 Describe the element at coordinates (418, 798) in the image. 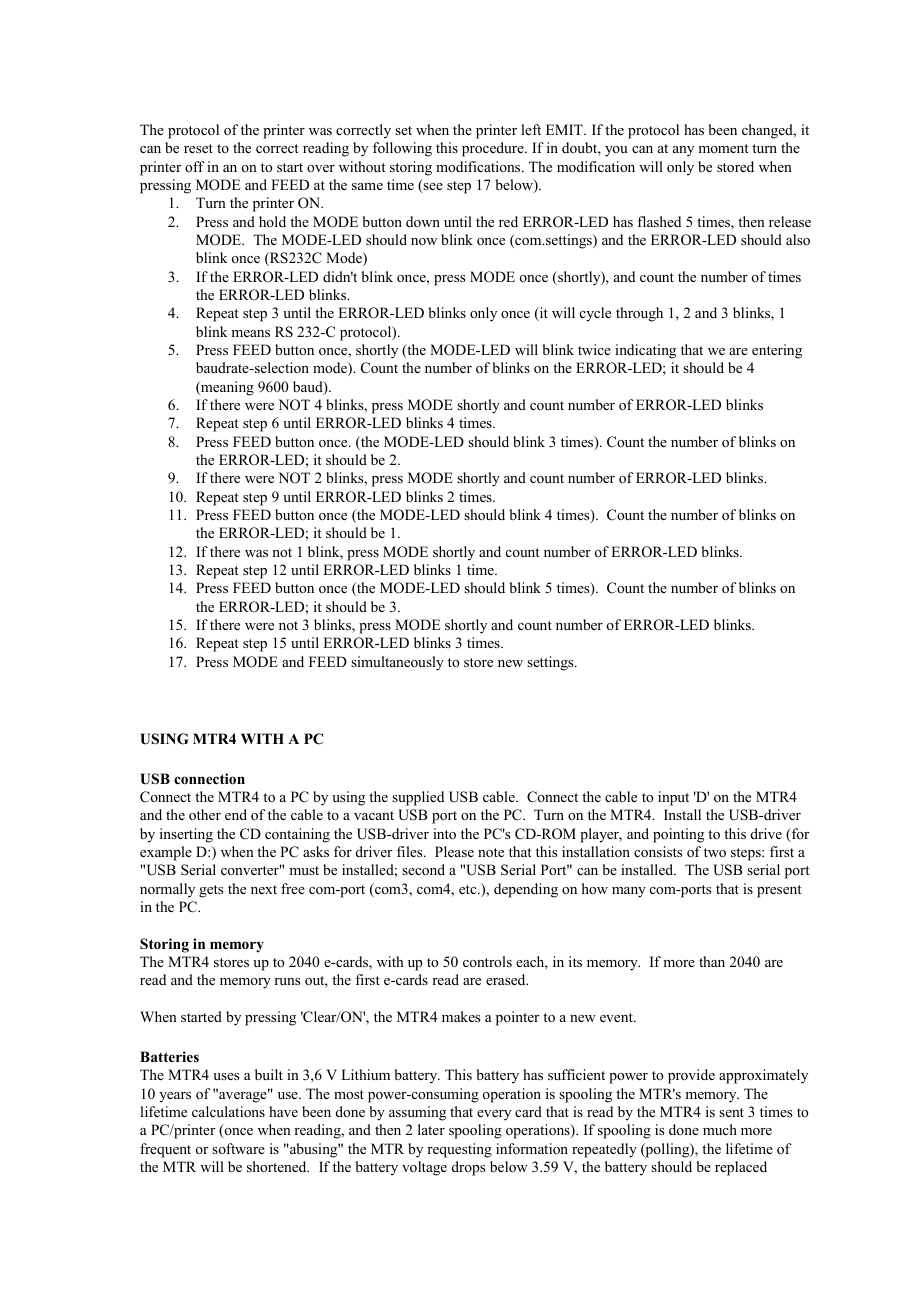

I see `supplied` at that location.
